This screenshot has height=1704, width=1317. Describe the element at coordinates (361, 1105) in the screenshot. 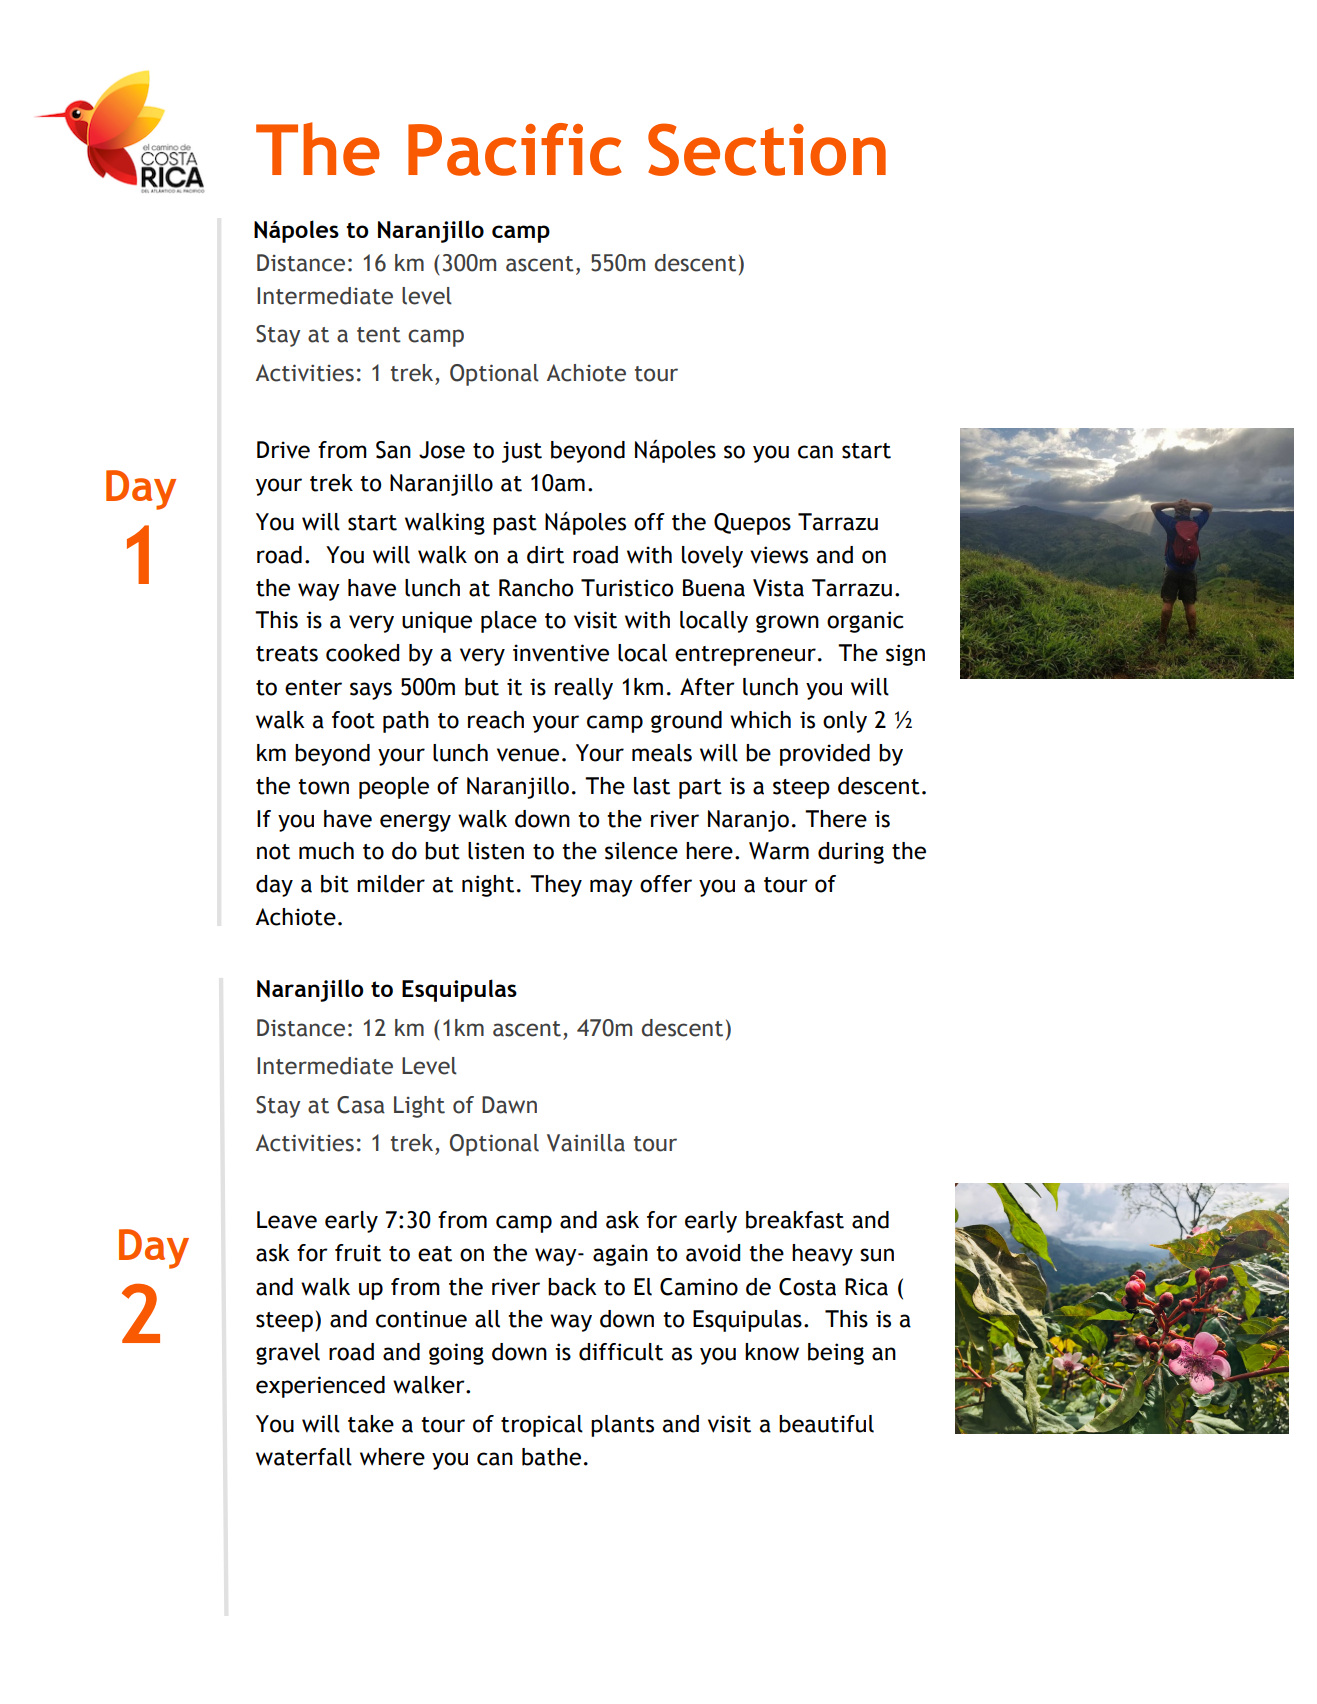

I see `Casa` at that location.
